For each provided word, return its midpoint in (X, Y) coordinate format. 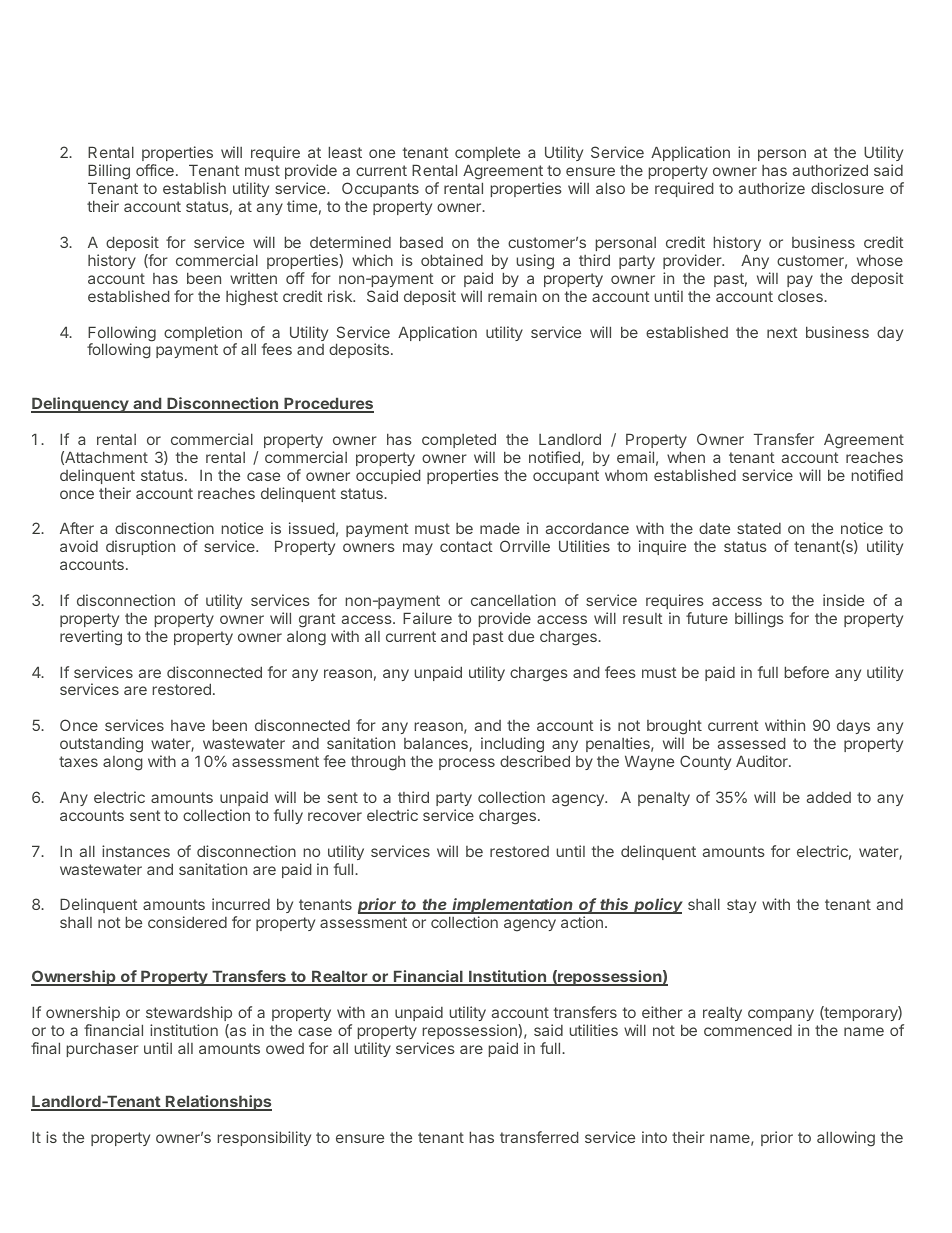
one (382, 153)
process (467, 764)
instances (136, 851)
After (77, 528)
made (500, 528)
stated (759, 528)
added (829, 797)
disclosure (847, 188)
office (155, 170)
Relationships (218, 1103)
